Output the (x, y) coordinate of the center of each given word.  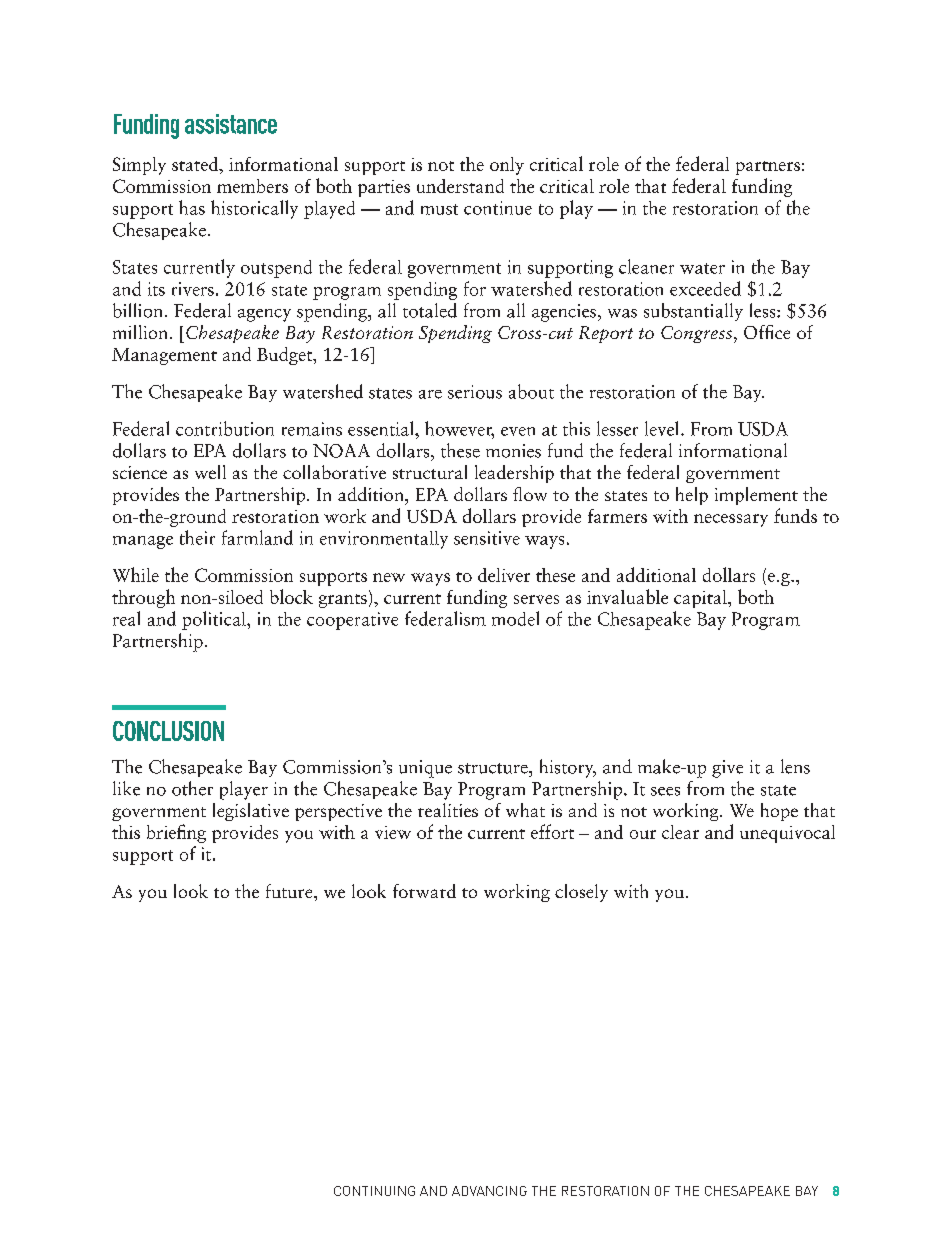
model (515, 618)
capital (701, 599)
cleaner (646, 266)
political (215, 620)
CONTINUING (374, 1191)
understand (460, 186)
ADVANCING (489, 1191)
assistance (231, 124)
